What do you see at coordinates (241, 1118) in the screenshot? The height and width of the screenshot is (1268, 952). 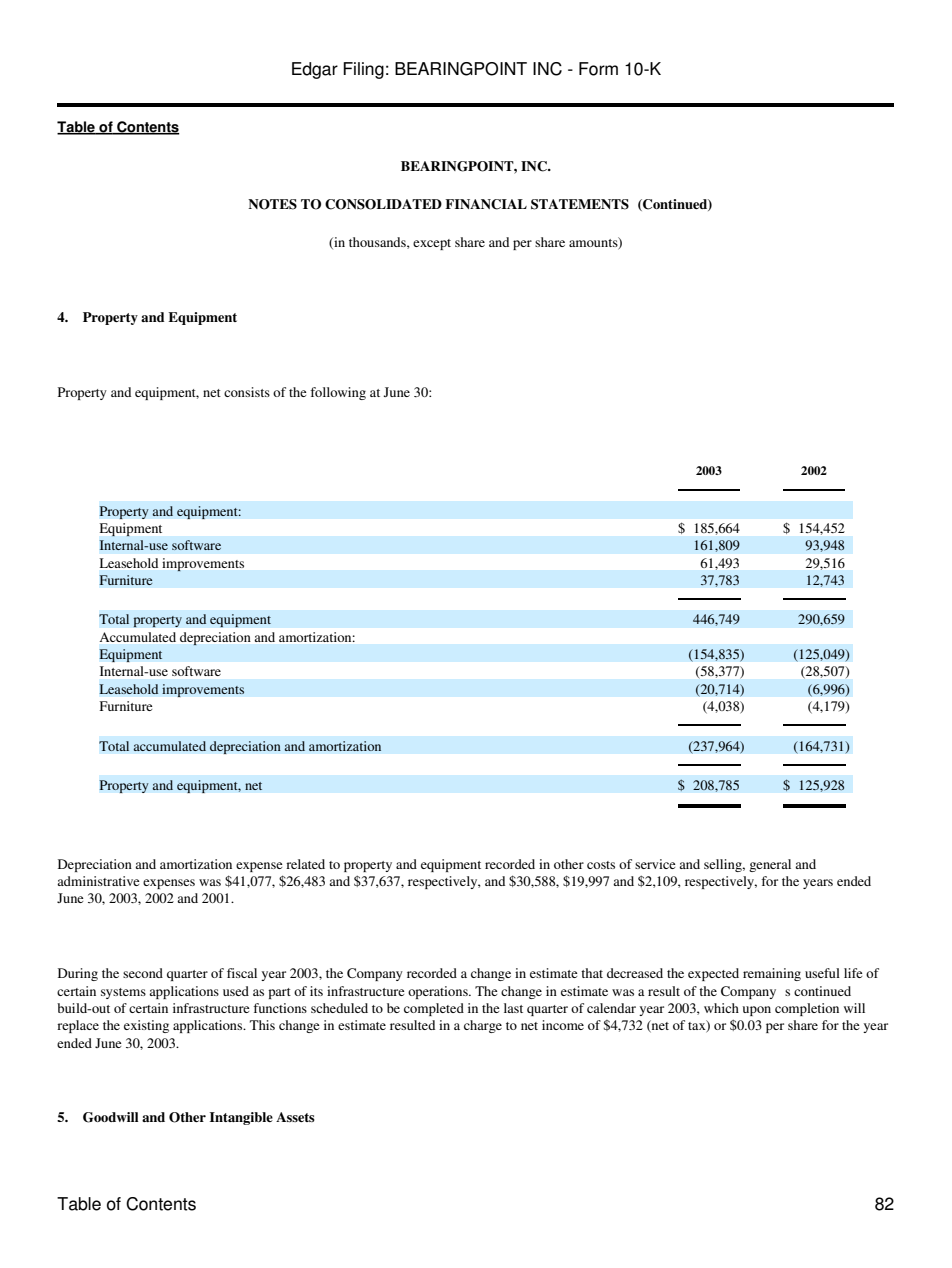 I see `Intangible` at bounding box center [241, 1118].
